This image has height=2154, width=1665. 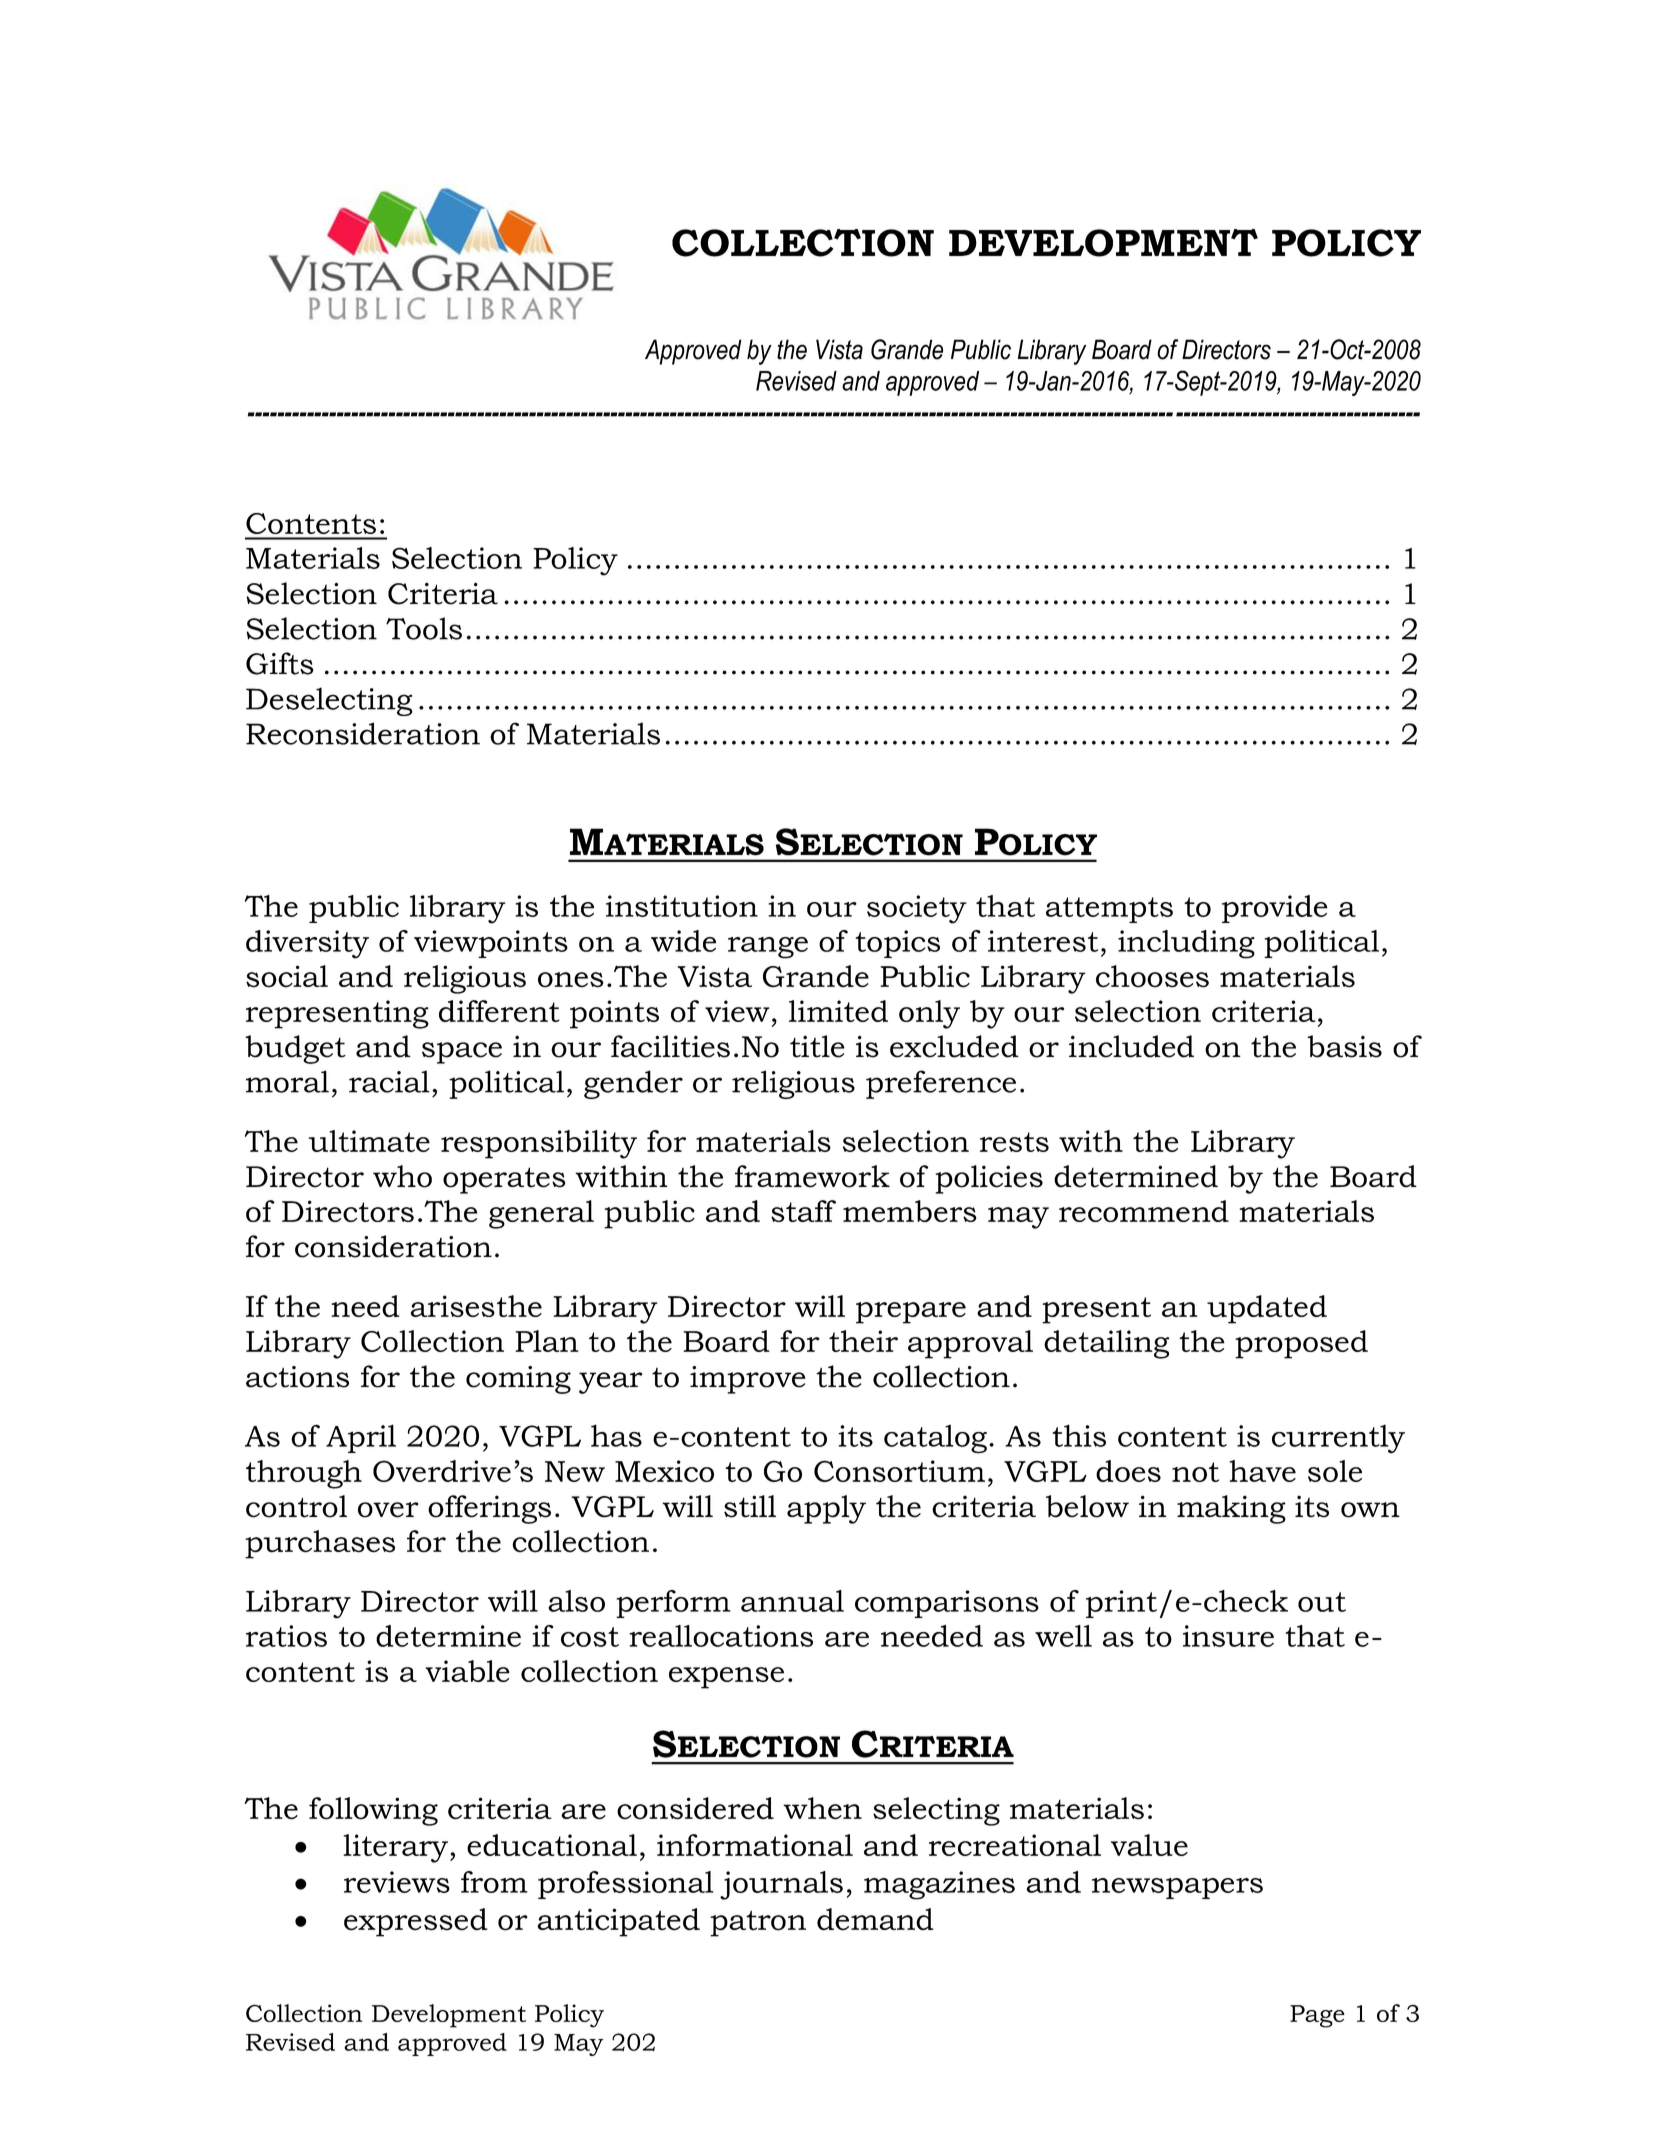 I want to click on Gifts, so click(x=280, y=663).
